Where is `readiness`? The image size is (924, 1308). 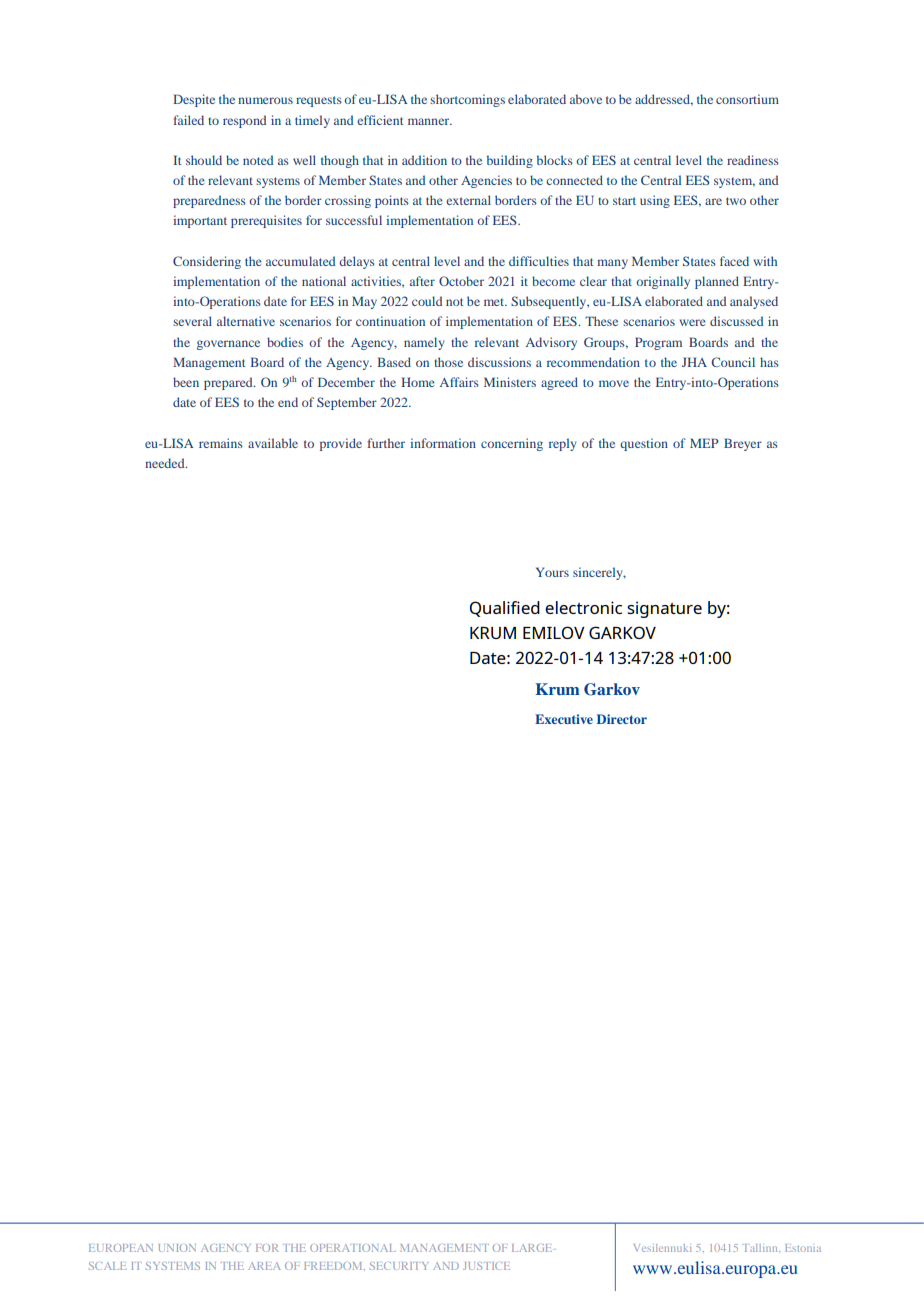
readiness is located at coordinates (753, 160).
